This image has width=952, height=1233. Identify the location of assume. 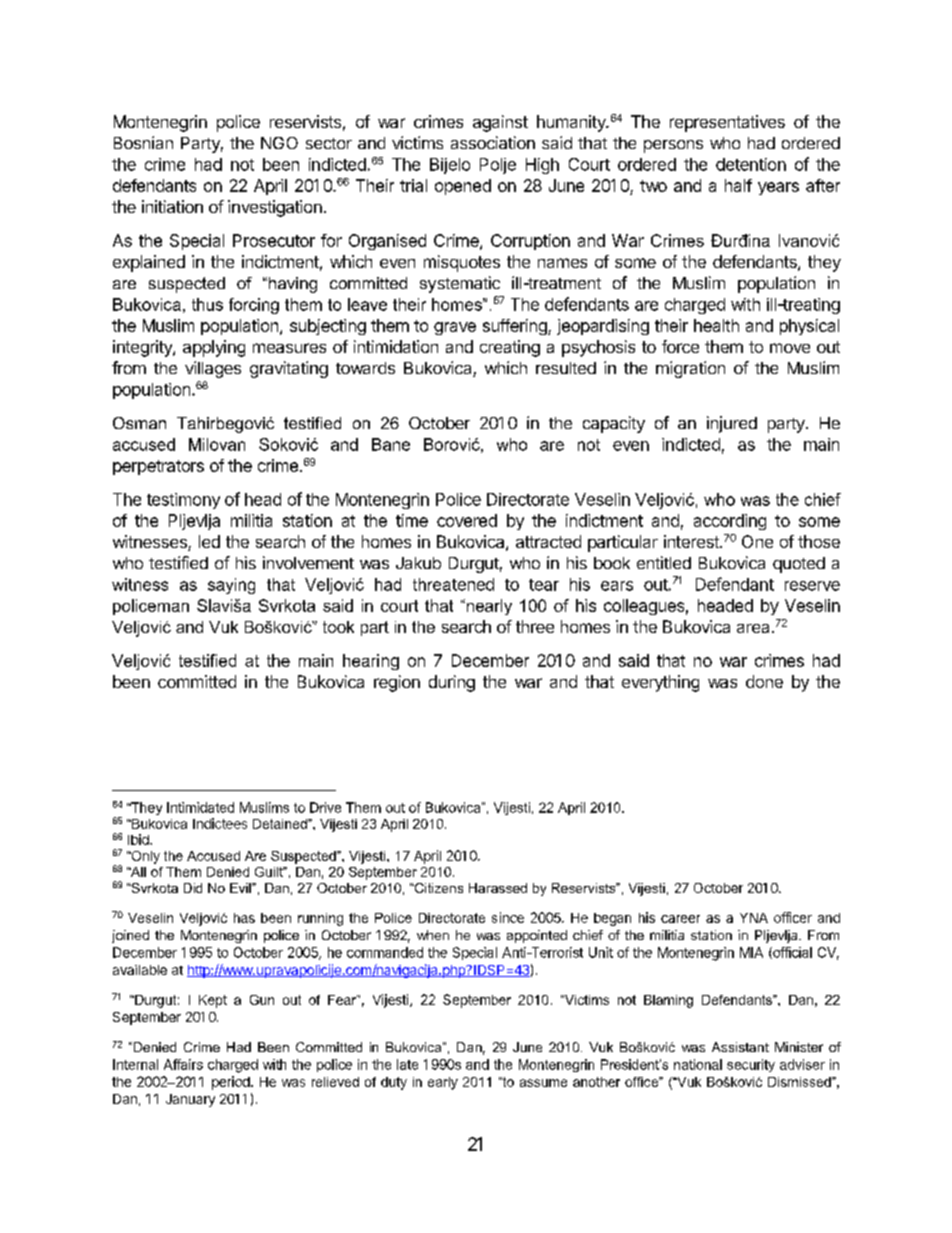
(543, 1083).
